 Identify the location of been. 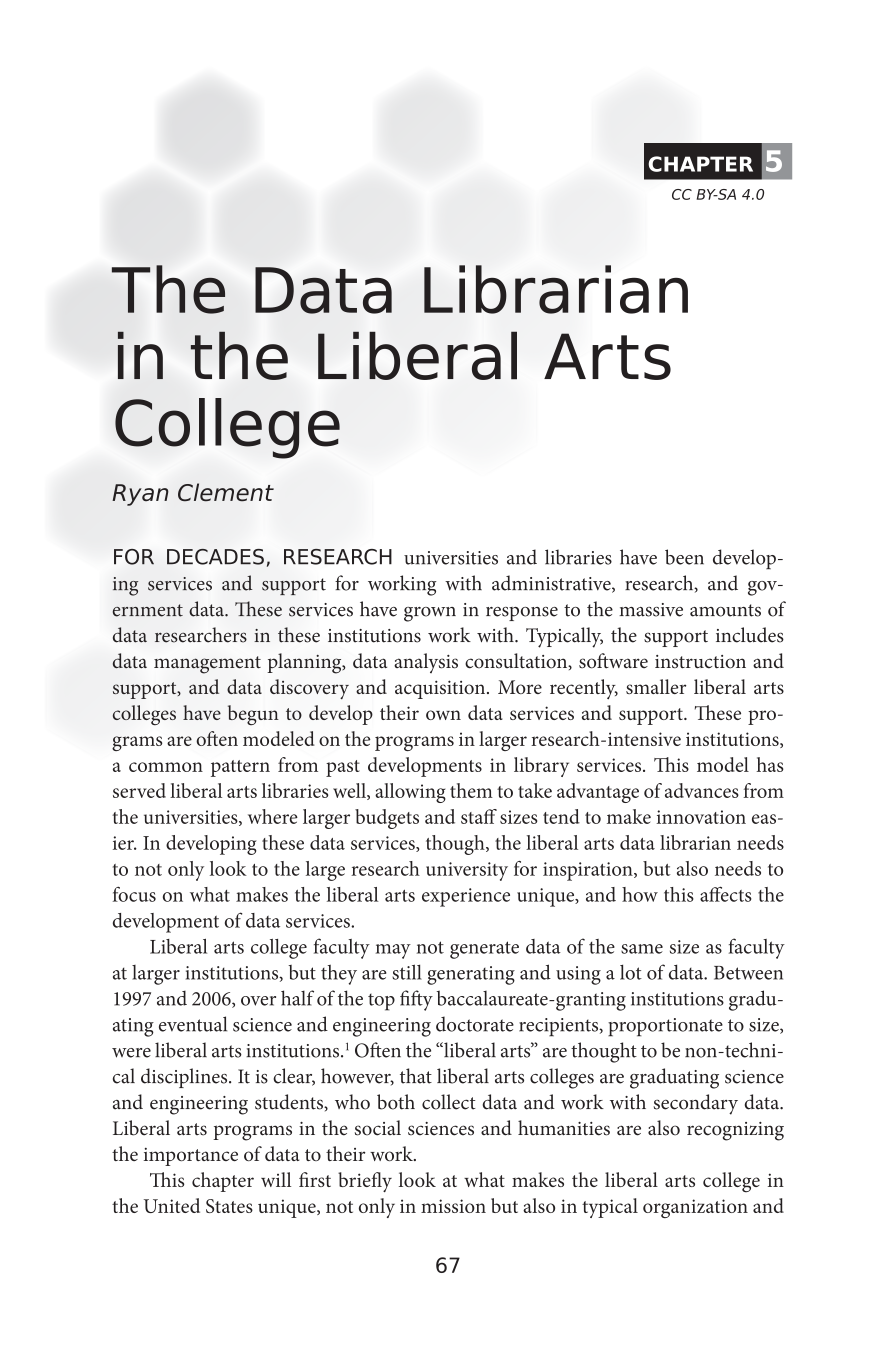
(684, 557).
